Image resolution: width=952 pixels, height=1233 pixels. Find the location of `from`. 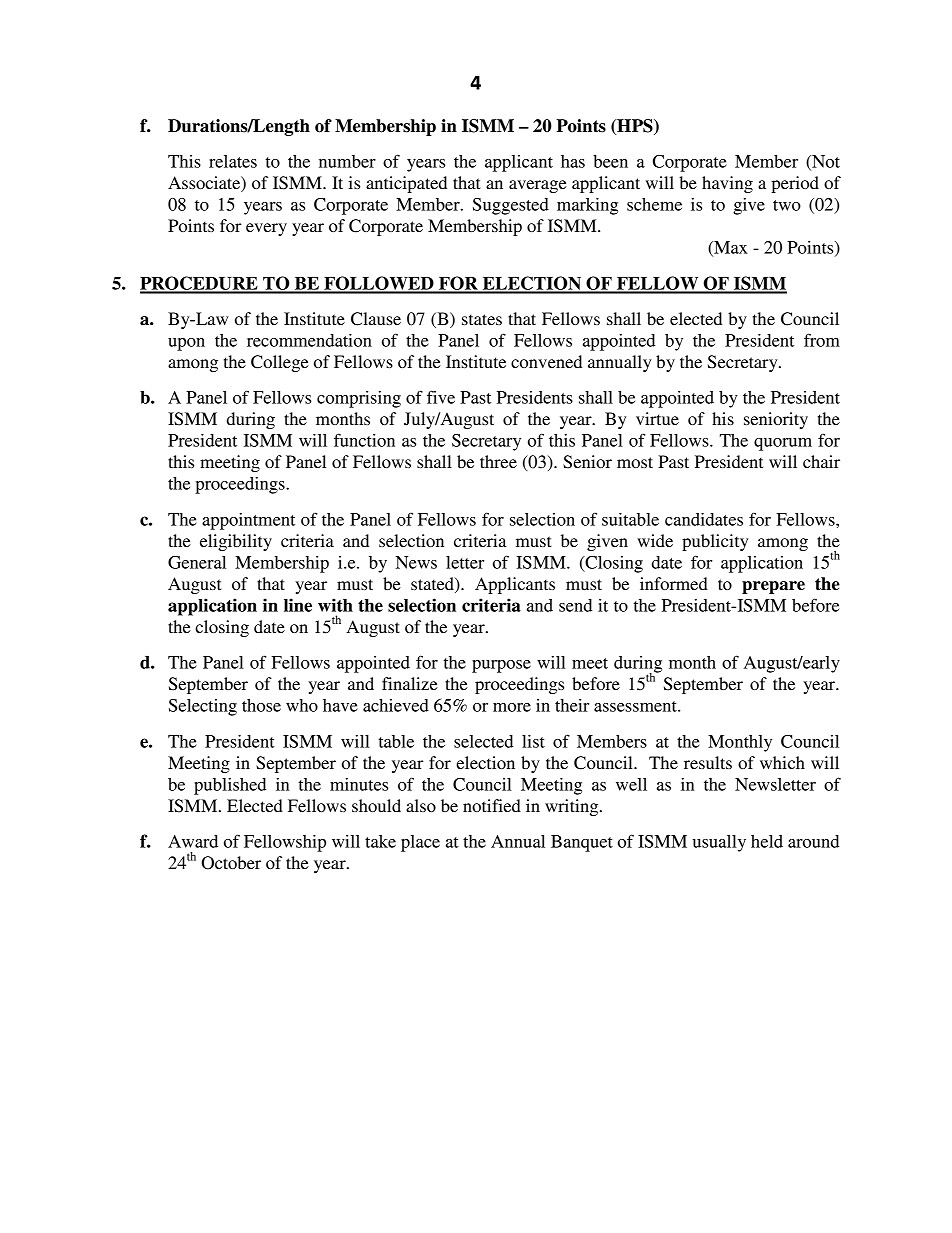

from is located at coordinates (822, 340).
